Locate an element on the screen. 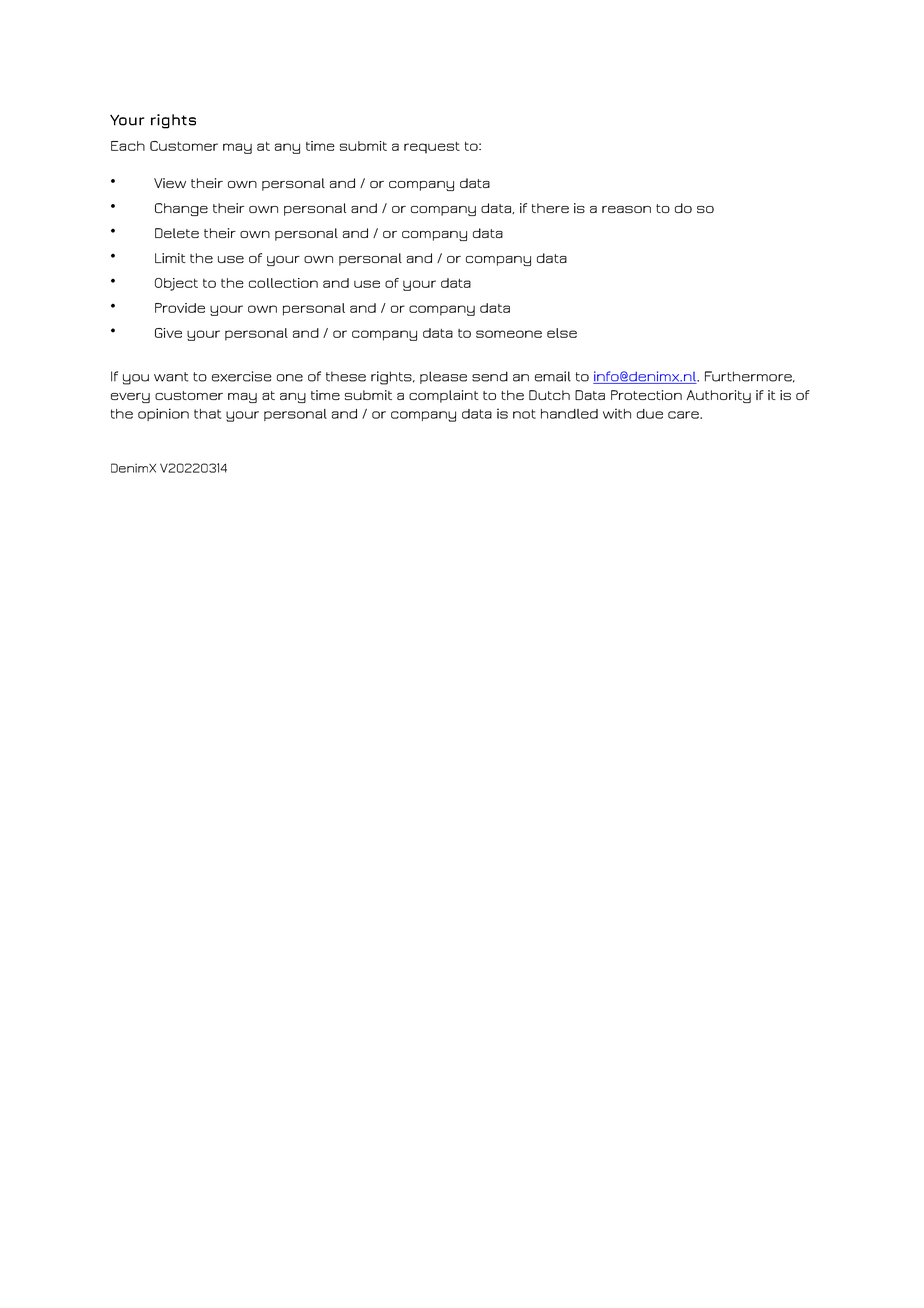 The height and width of the screenshot is (1308, 924). request is located at coordinates (432, 148).
